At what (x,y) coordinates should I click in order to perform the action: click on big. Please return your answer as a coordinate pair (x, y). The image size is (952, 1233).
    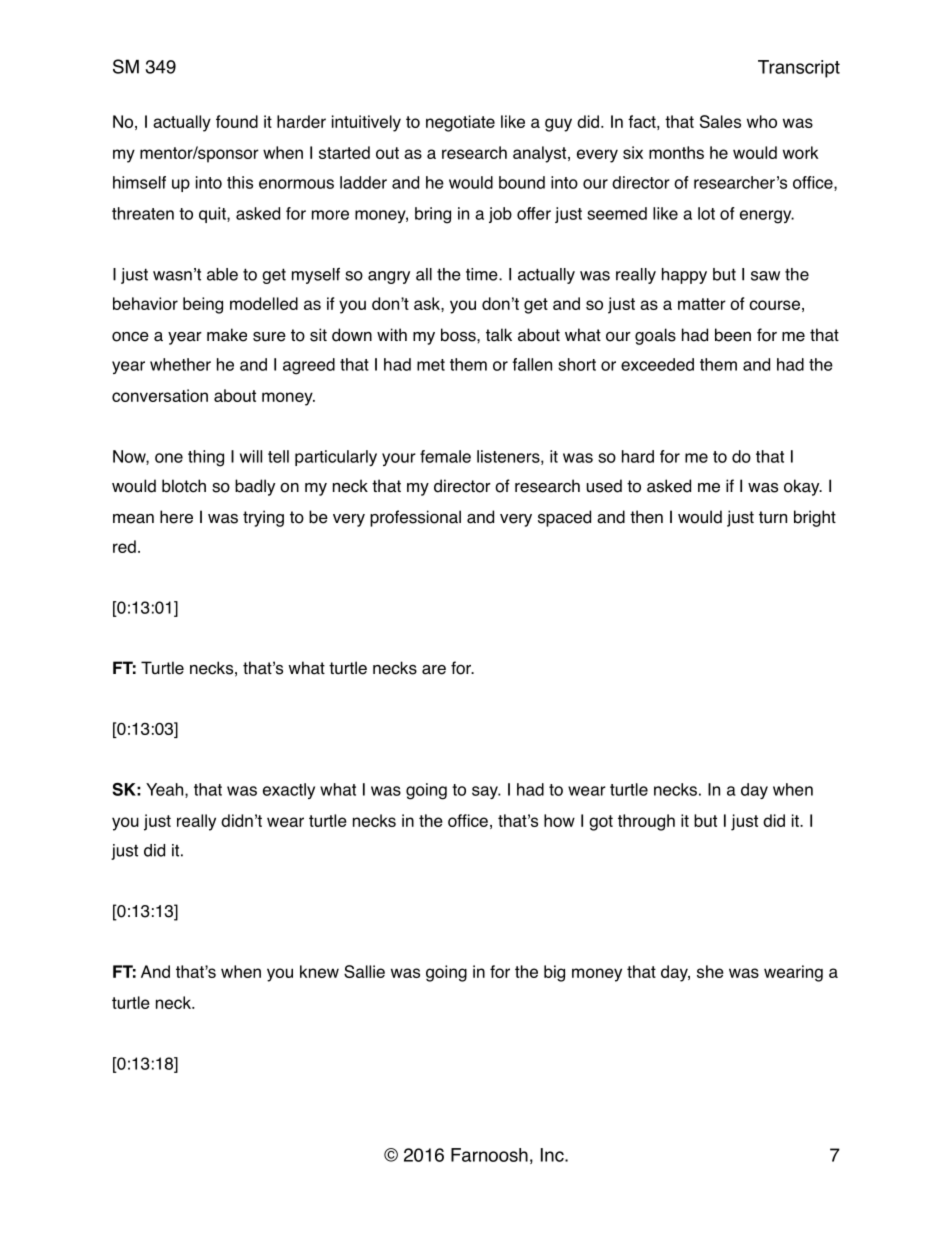
    Looking at the image, I should click on (554, 973).
